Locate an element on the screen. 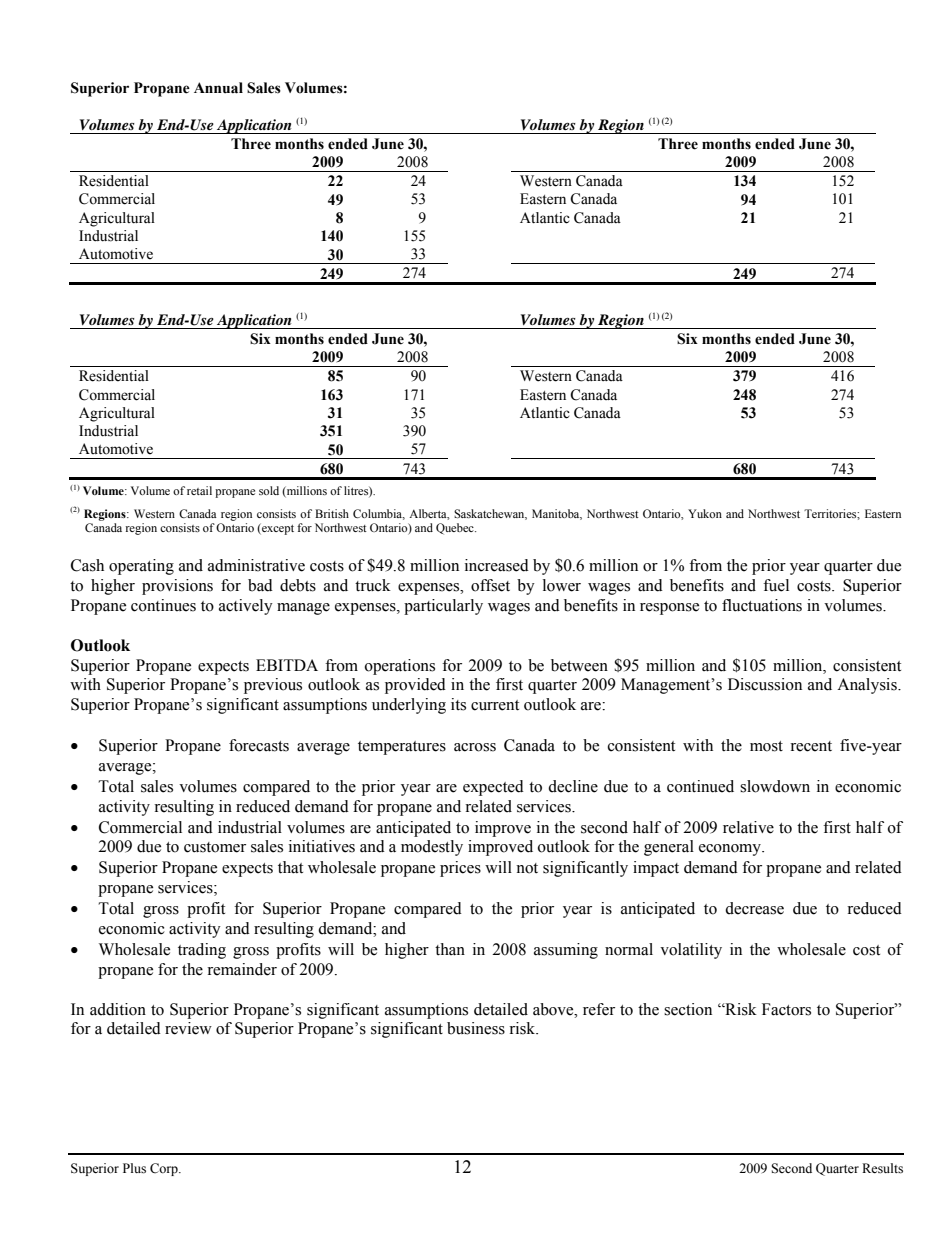 The image size is (952, 1233). retail is located at coordinates (199, 490).
